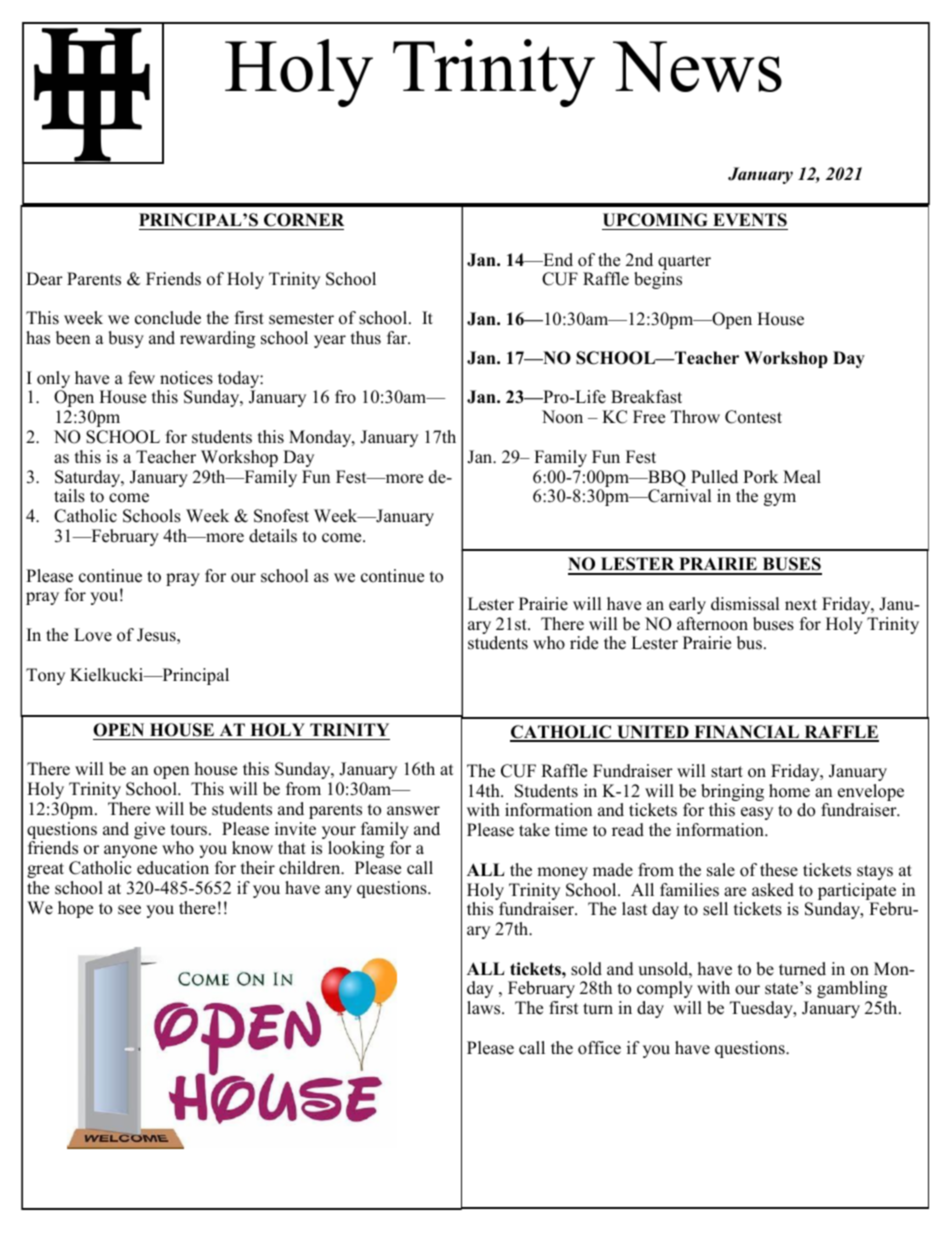  I want to click on ride, so click(584, 643).
